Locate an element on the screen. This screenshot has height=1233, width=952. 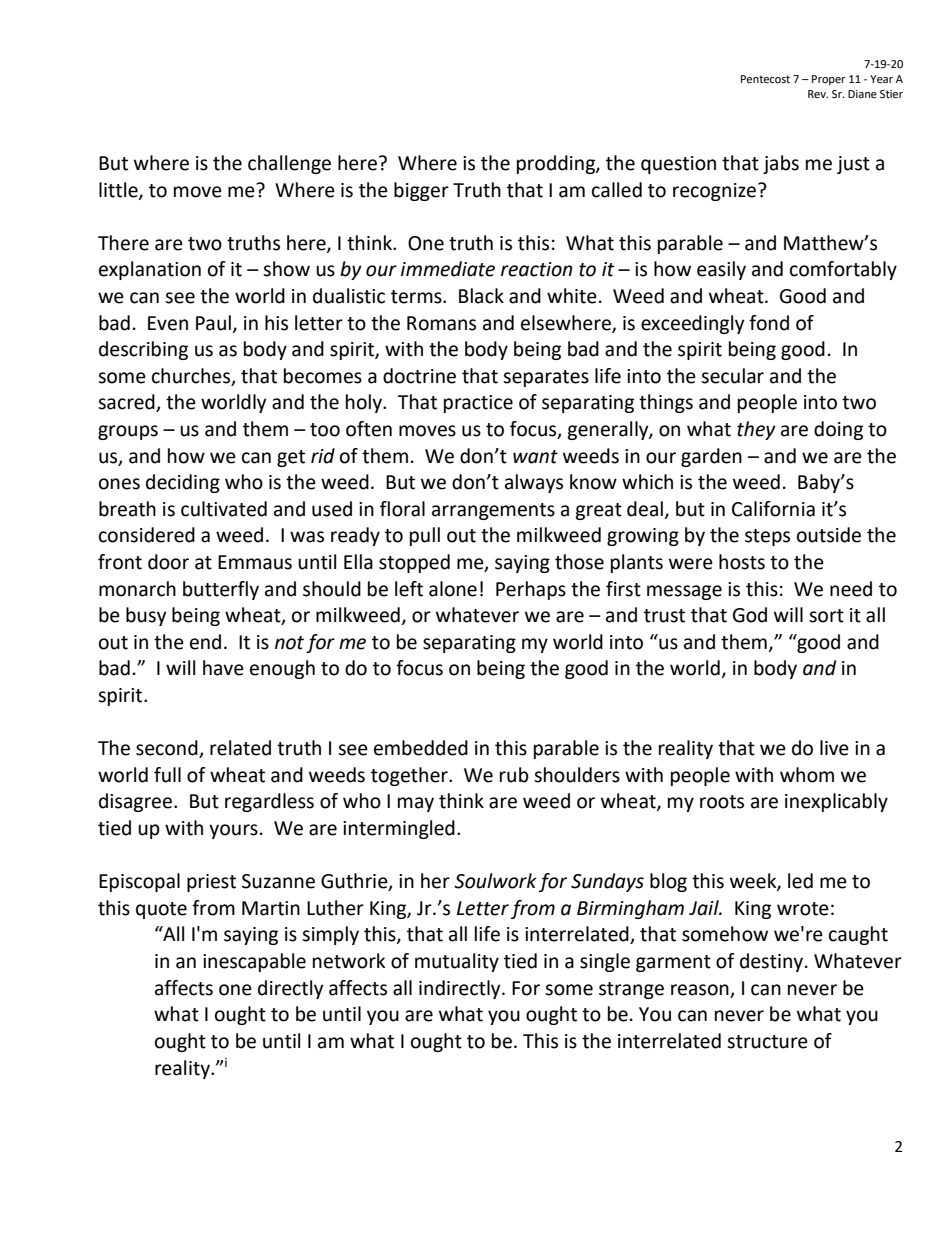
challenge is located at coordinates (289, 164).
